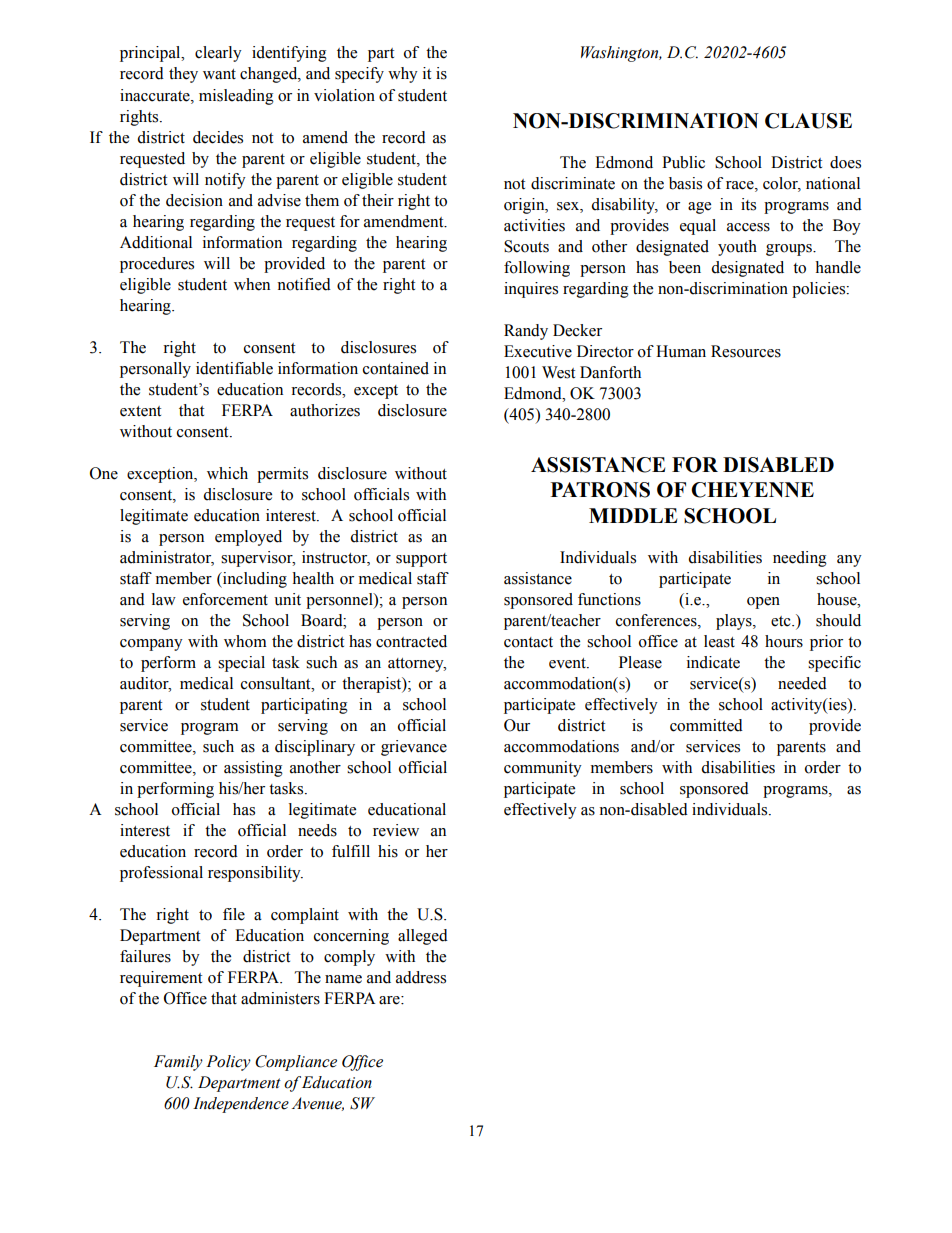  Describe the element at coordinates (183, 75) in the document. I see `they` at that location.
